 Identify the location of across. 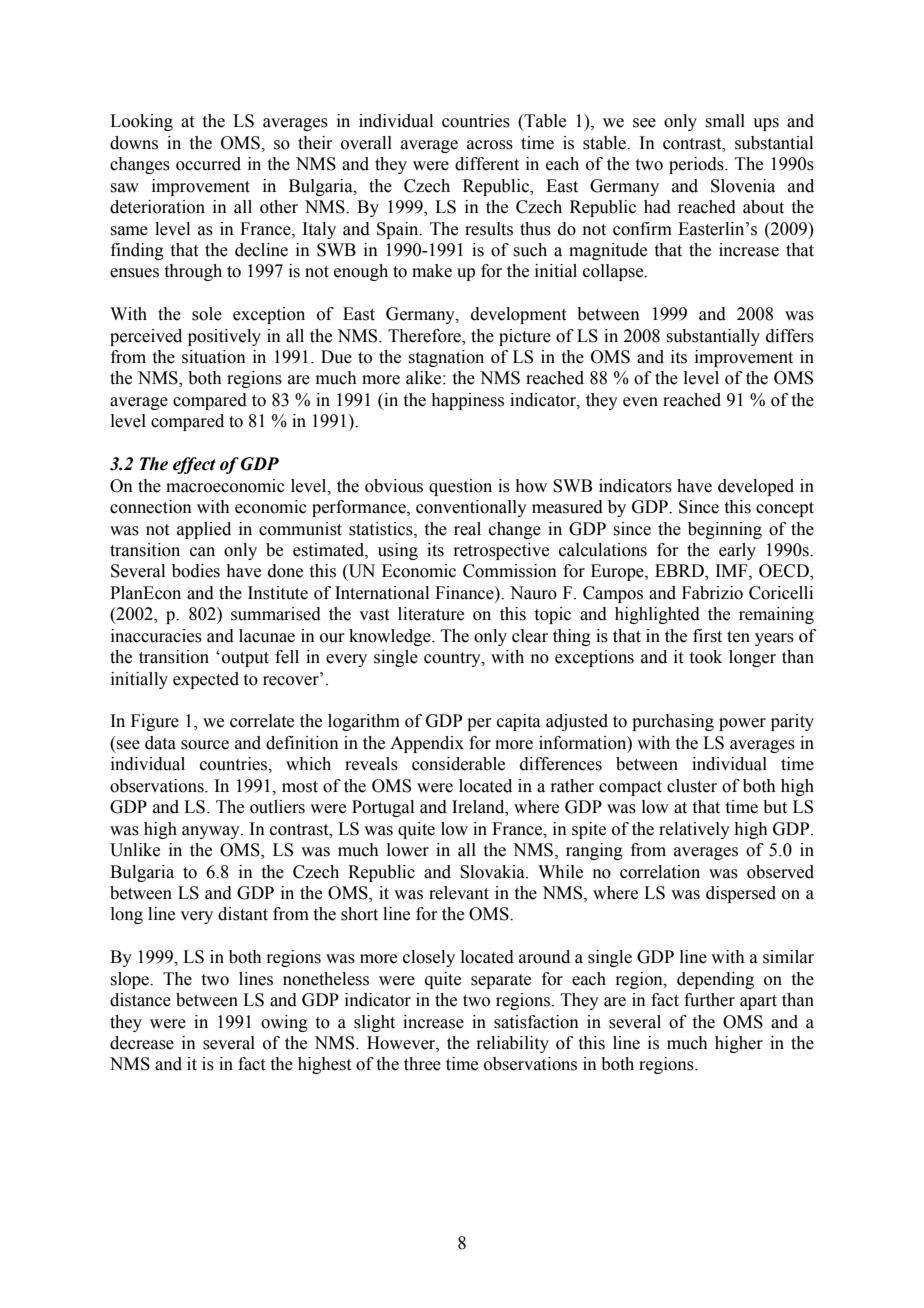
(490, 145).
